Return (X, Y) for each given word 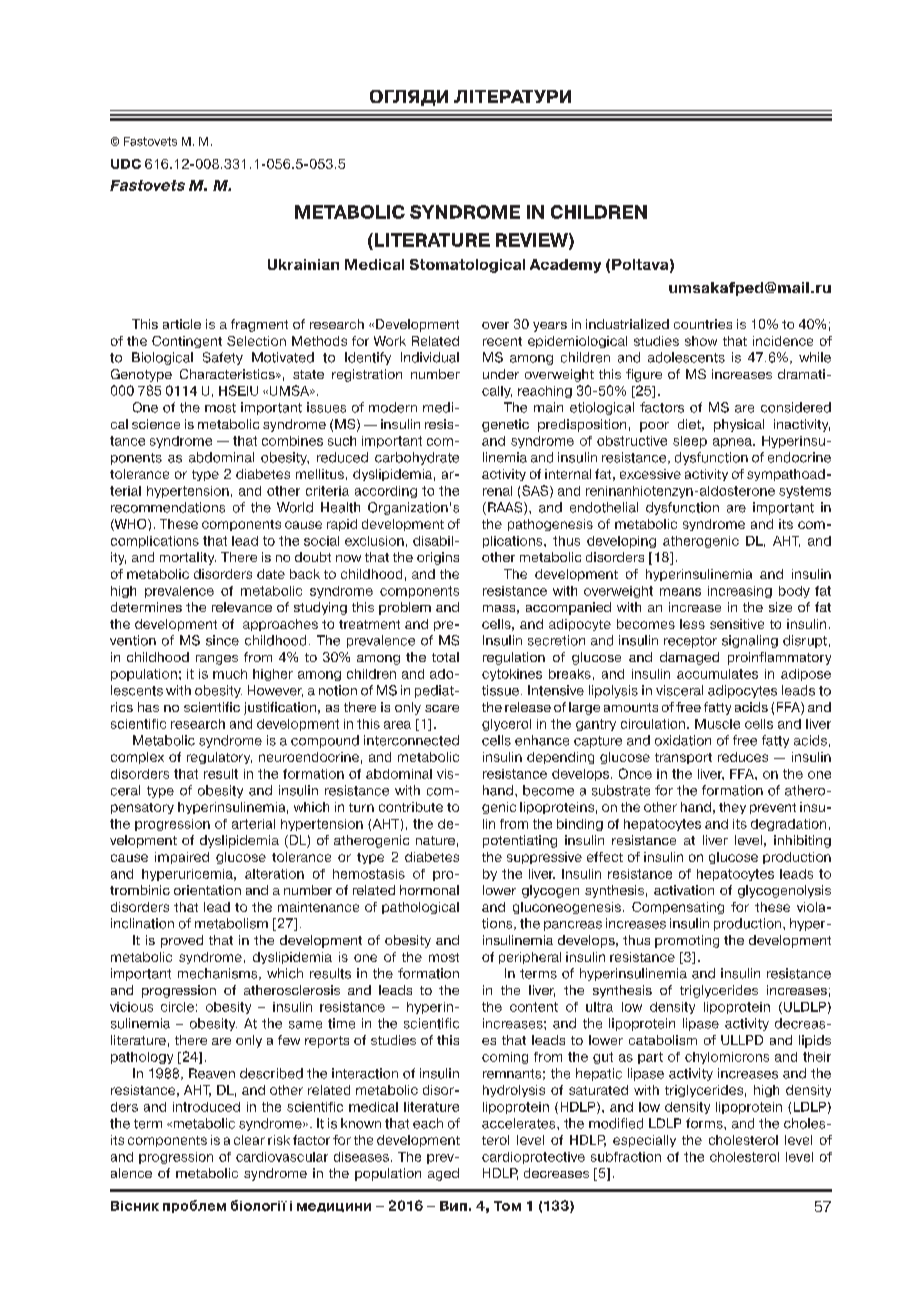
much (230, 674)
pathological (420, 908)
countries (703, 324)
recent (502, 341)
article (182, 324)
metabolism (231, 923)
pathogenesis (550, 525)
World (295, 507)
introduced (206, 1107)
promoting (687, 941)
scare (442, 708)
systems (805, 492)
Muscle (717, 724)
